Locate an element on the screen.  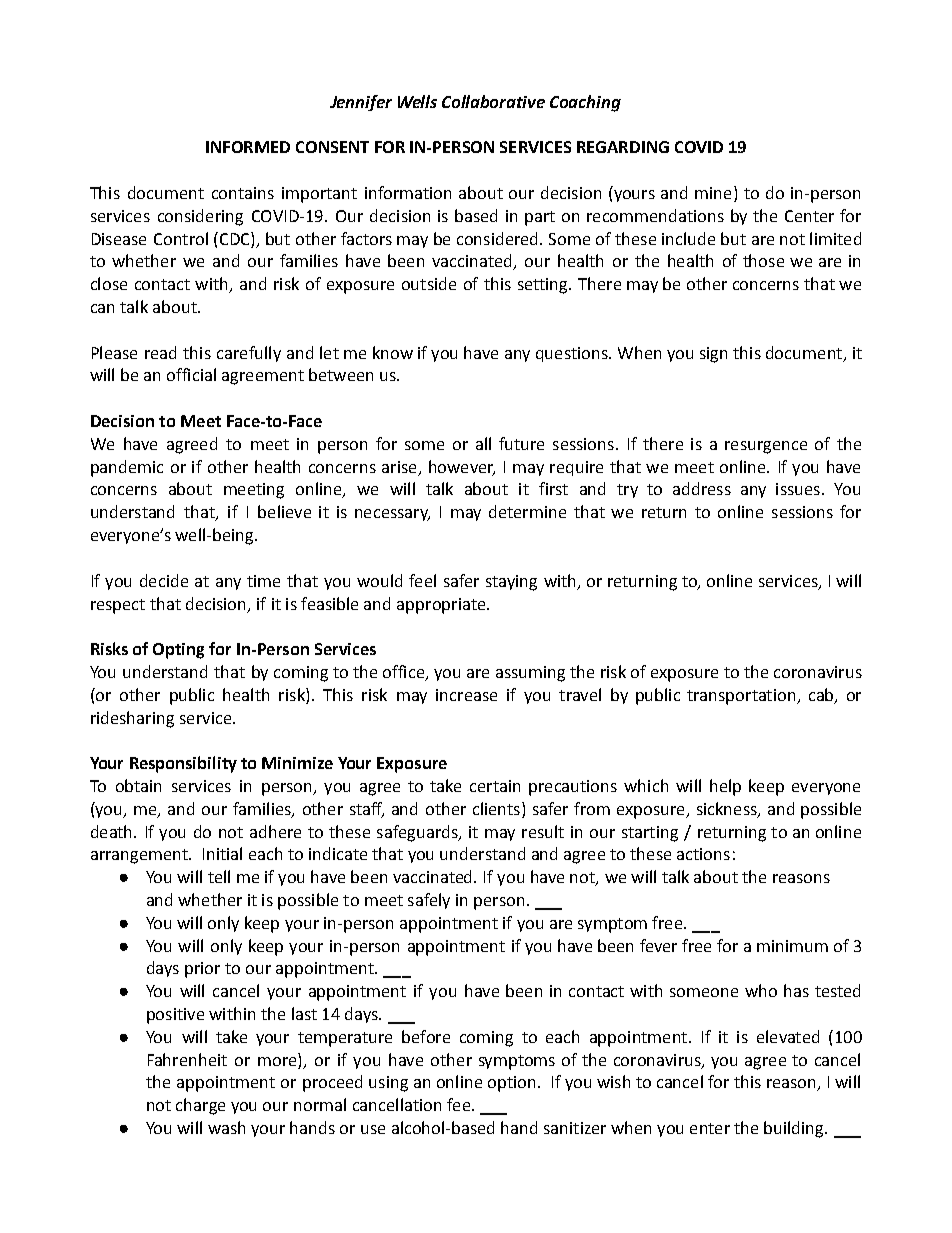
increase is located at coordinates (466, 695).
